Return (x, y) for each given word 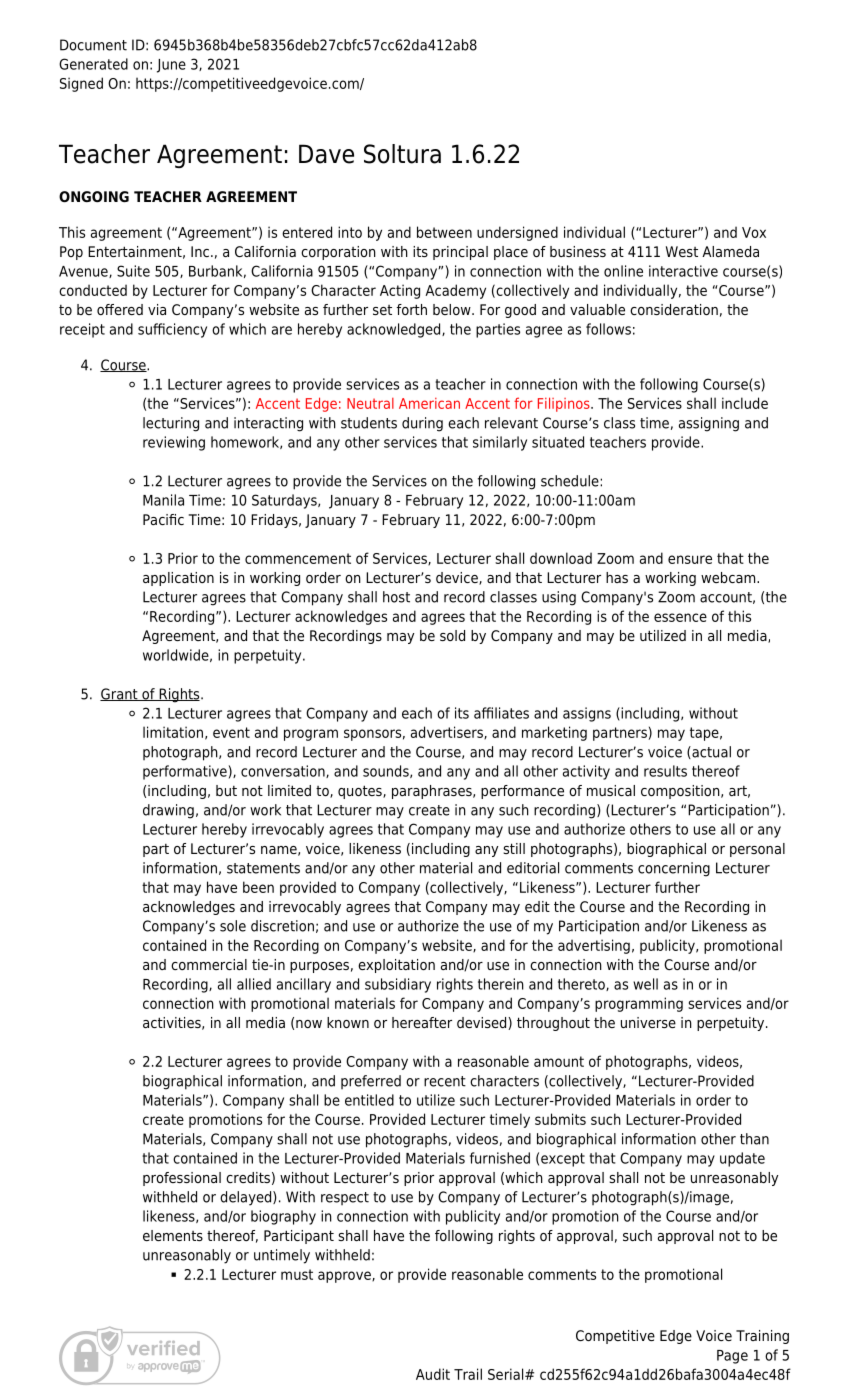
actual (710, 752)
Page (732, 1357)
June (171, 66)
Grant (120, 694)
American (429, 403)
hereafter (422, 1022)
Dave (326, 154)
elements (173, 1235)
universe (648, 1022)
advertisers (448, 732)
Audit (433, 1374)
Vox (754, 232)
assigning (709, 424)
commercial (209, 964)
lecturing (171, 424)
